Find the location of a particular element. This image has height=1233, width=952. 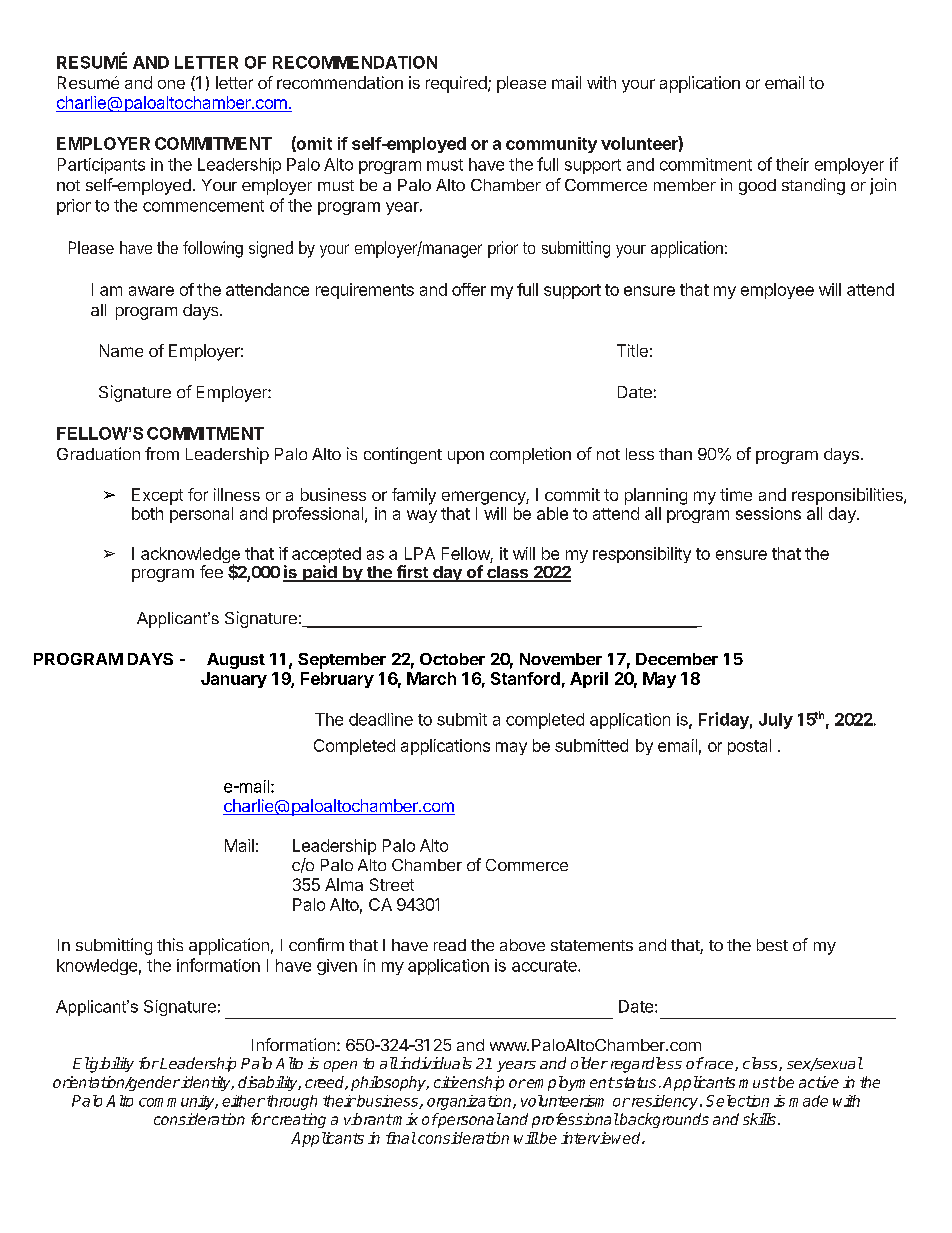

deadline is located at coordinates (381, 719).
